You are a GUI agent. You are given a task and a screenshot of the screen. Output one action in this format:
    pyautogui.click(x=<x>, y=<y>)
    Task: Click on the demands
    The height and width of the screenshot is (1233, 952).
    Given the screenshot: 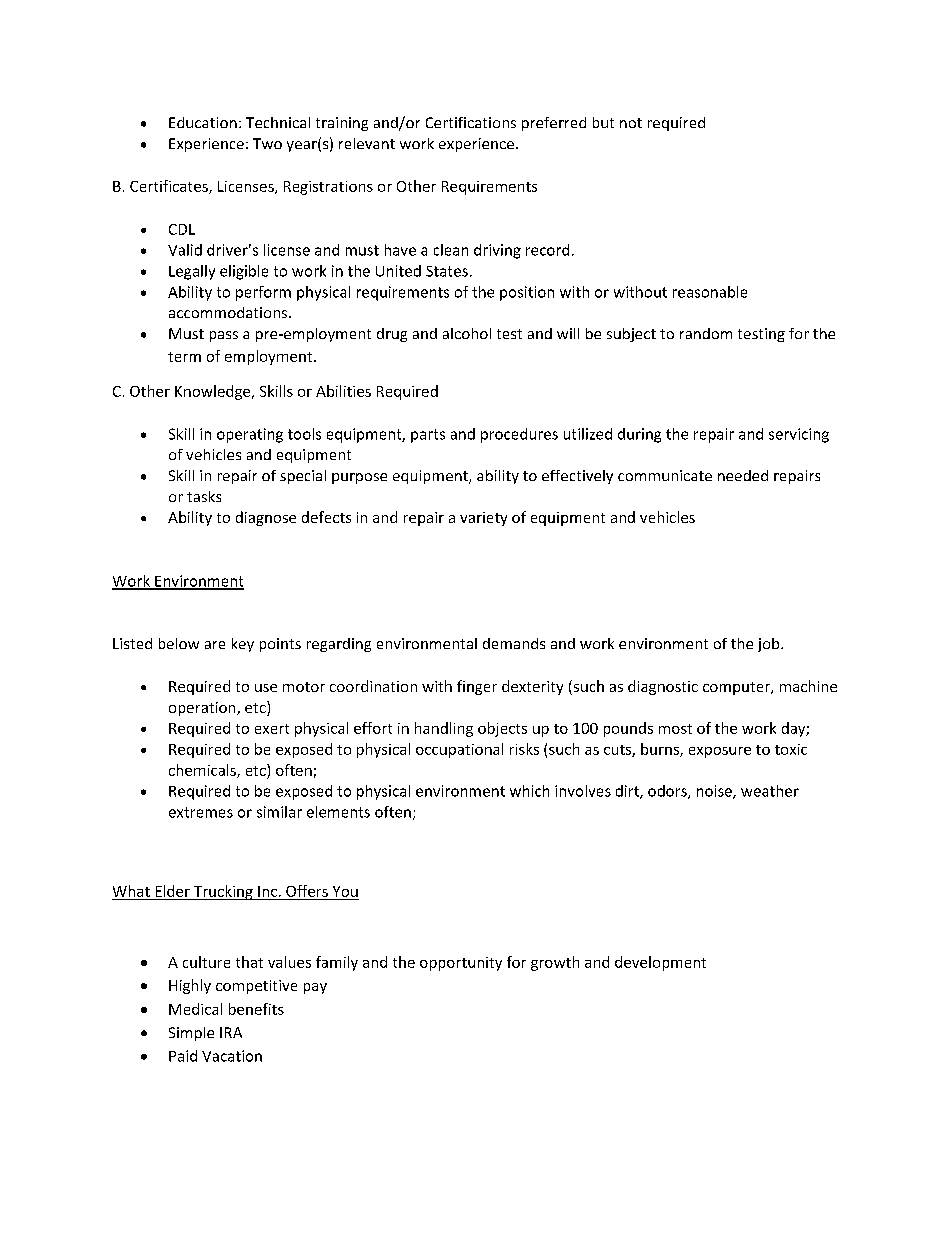 What is the action you would take?
    pyautogui.click(x=514, y=643)
